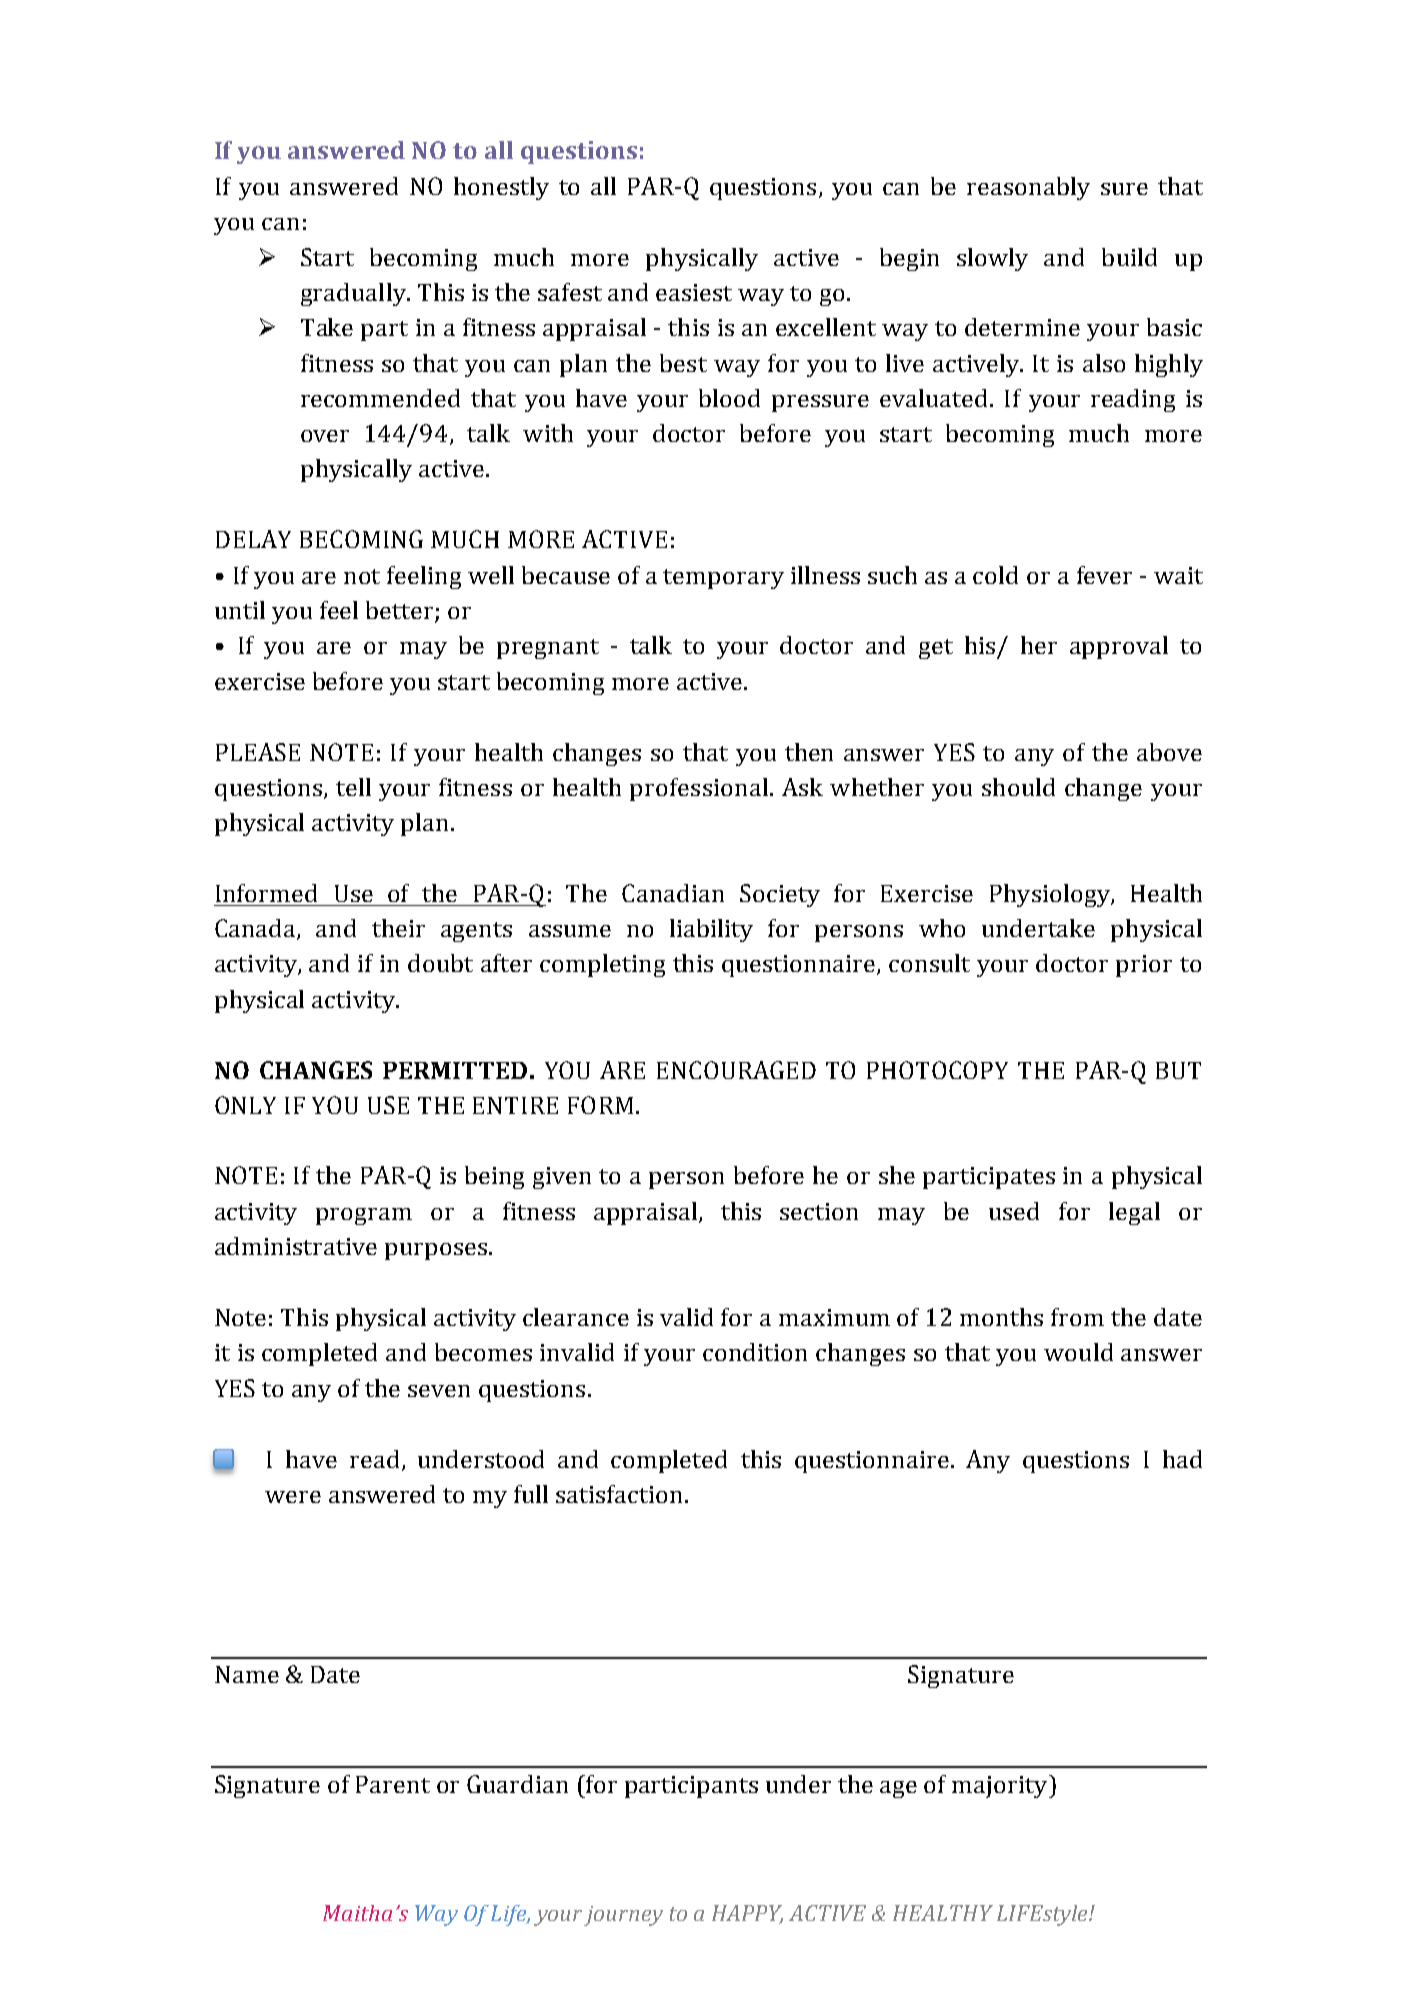 The height and width of the screenshot is (2007, 1418). I want to click on build, so click(1129, 257).
